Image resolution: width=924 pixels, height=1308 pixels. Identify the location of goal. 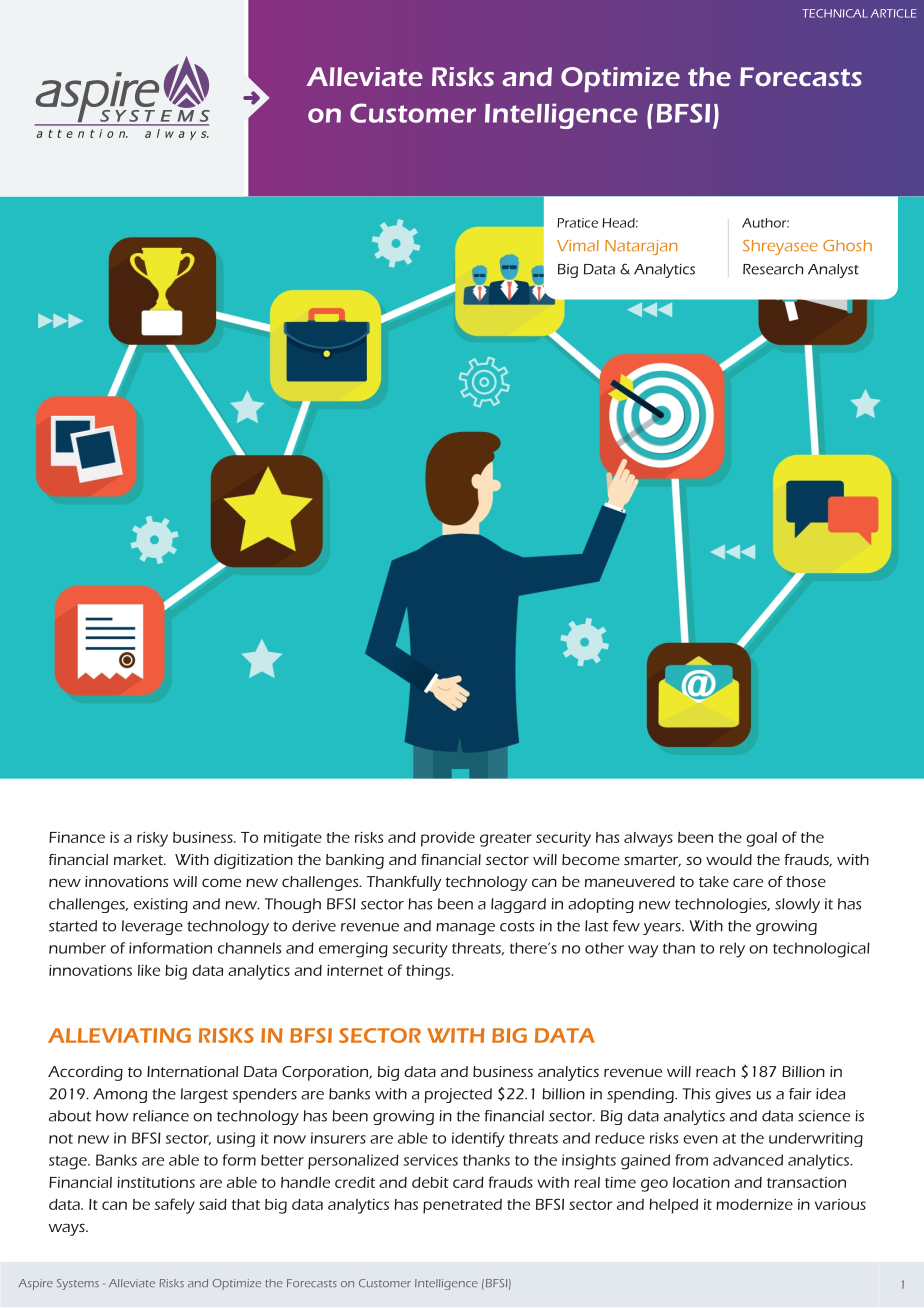
(761, 839).
